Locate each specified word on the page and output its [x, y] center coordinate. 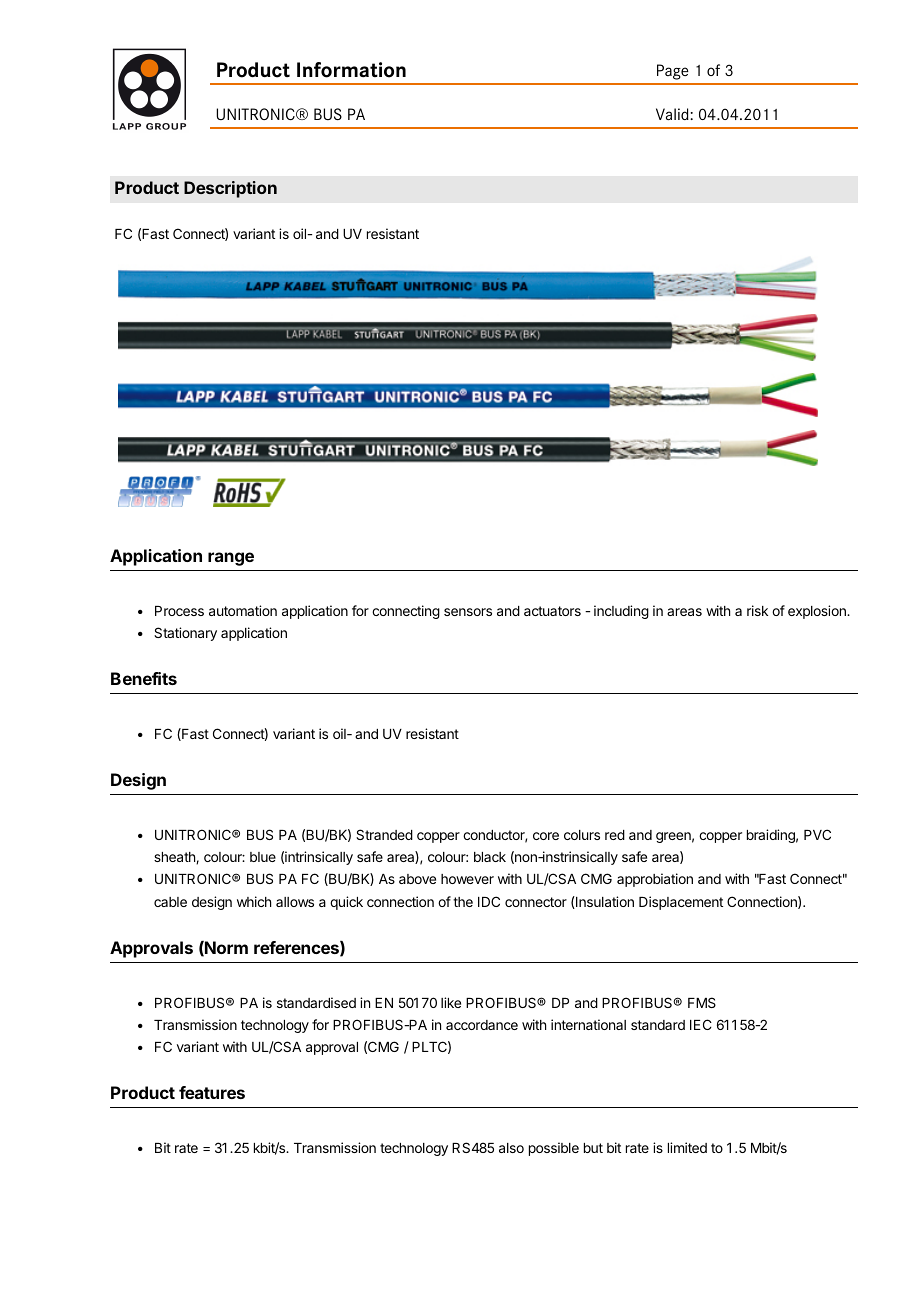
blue [263, 857]
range [231, 559]
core [546, 836]
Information [351, 70]
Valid [673, 114]
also [511, 1148]
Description [230, 189]
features [212, 1092]
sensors [468, 612]
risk [757, 610]
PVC [817, 834]
